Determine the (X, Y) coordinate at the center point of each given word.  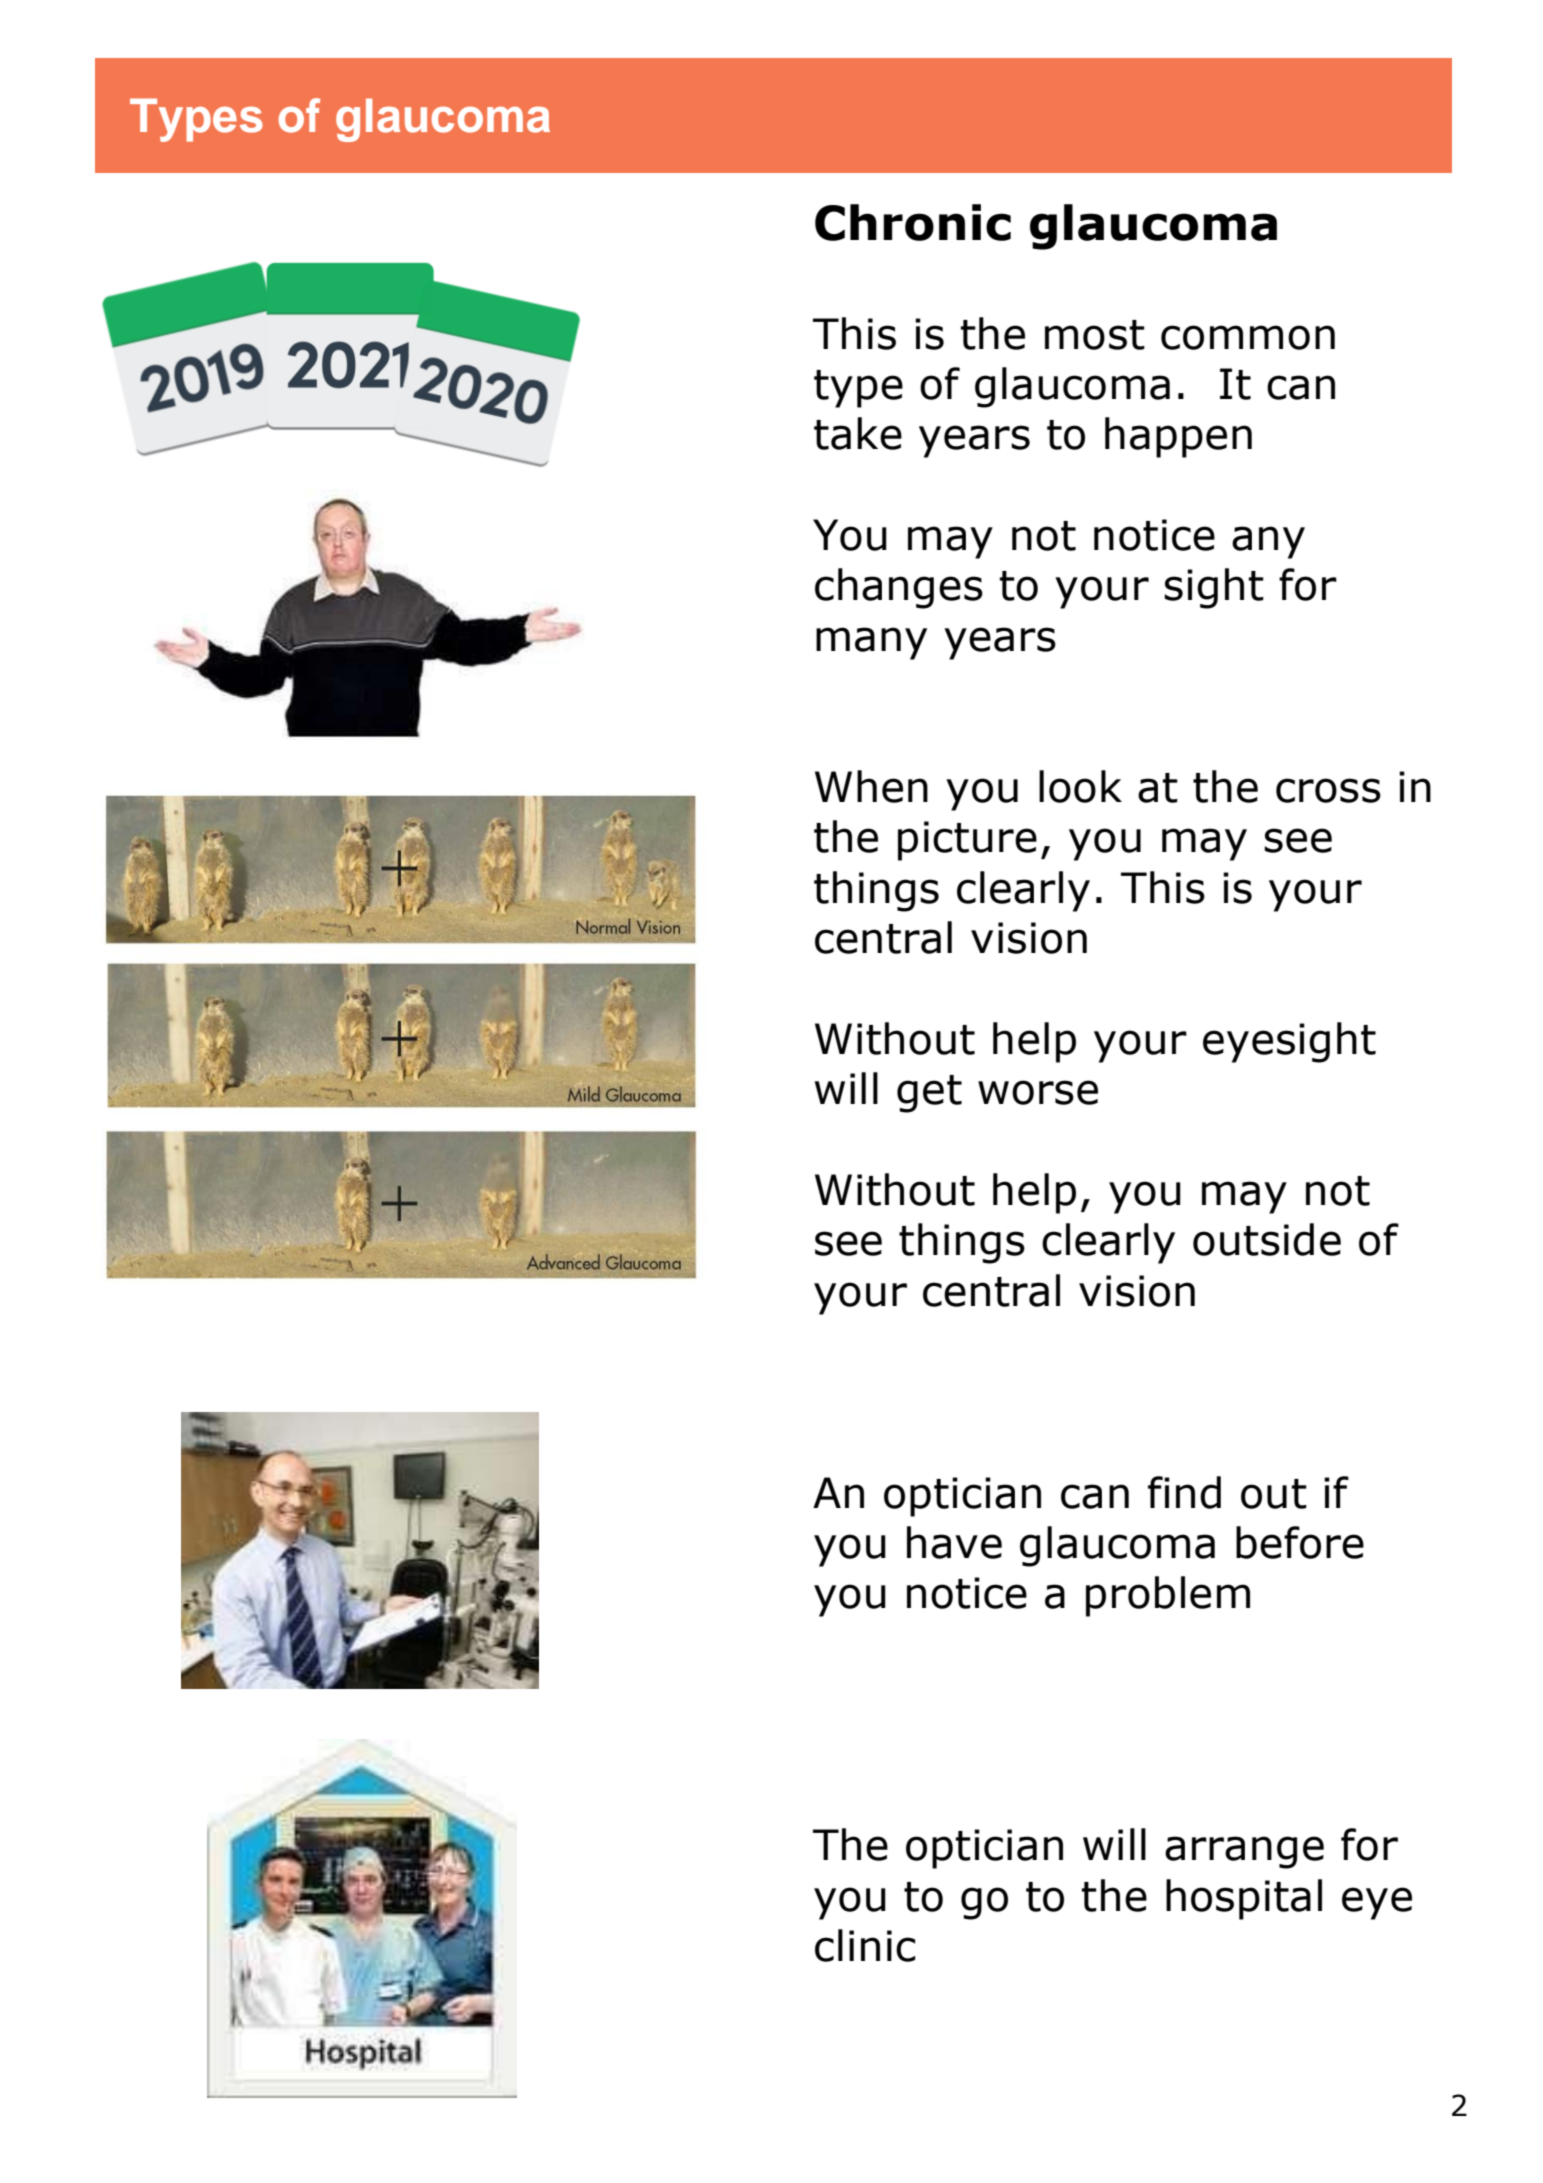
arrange (1244, 1852)
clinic (865, 1945)
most (1095, 335)
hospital (1244, 1899)
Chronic (913, 222)
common (1248, 337)
